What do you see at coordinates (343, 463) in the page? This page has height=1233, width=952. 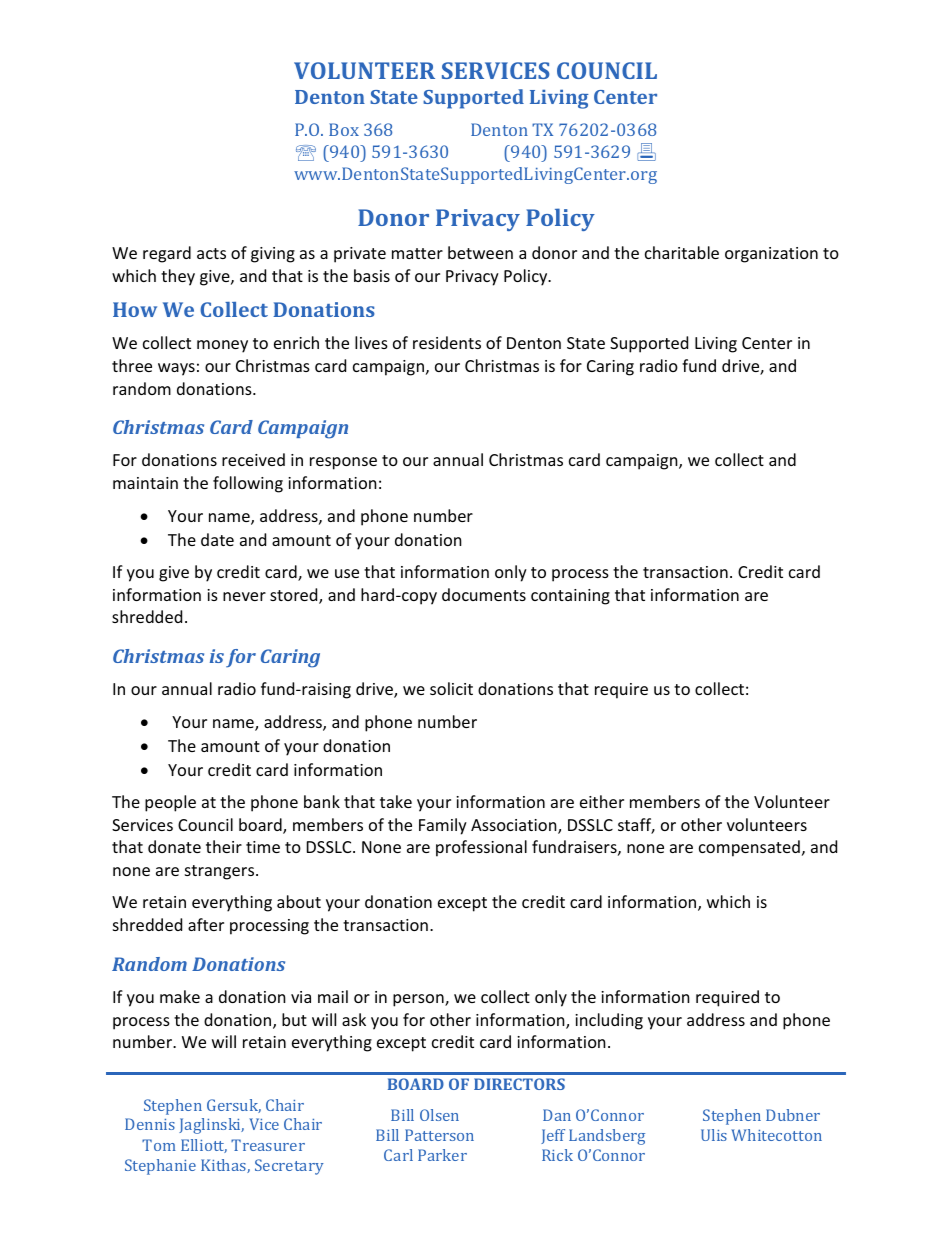 I see `response` at bounding box center [343, 463].
